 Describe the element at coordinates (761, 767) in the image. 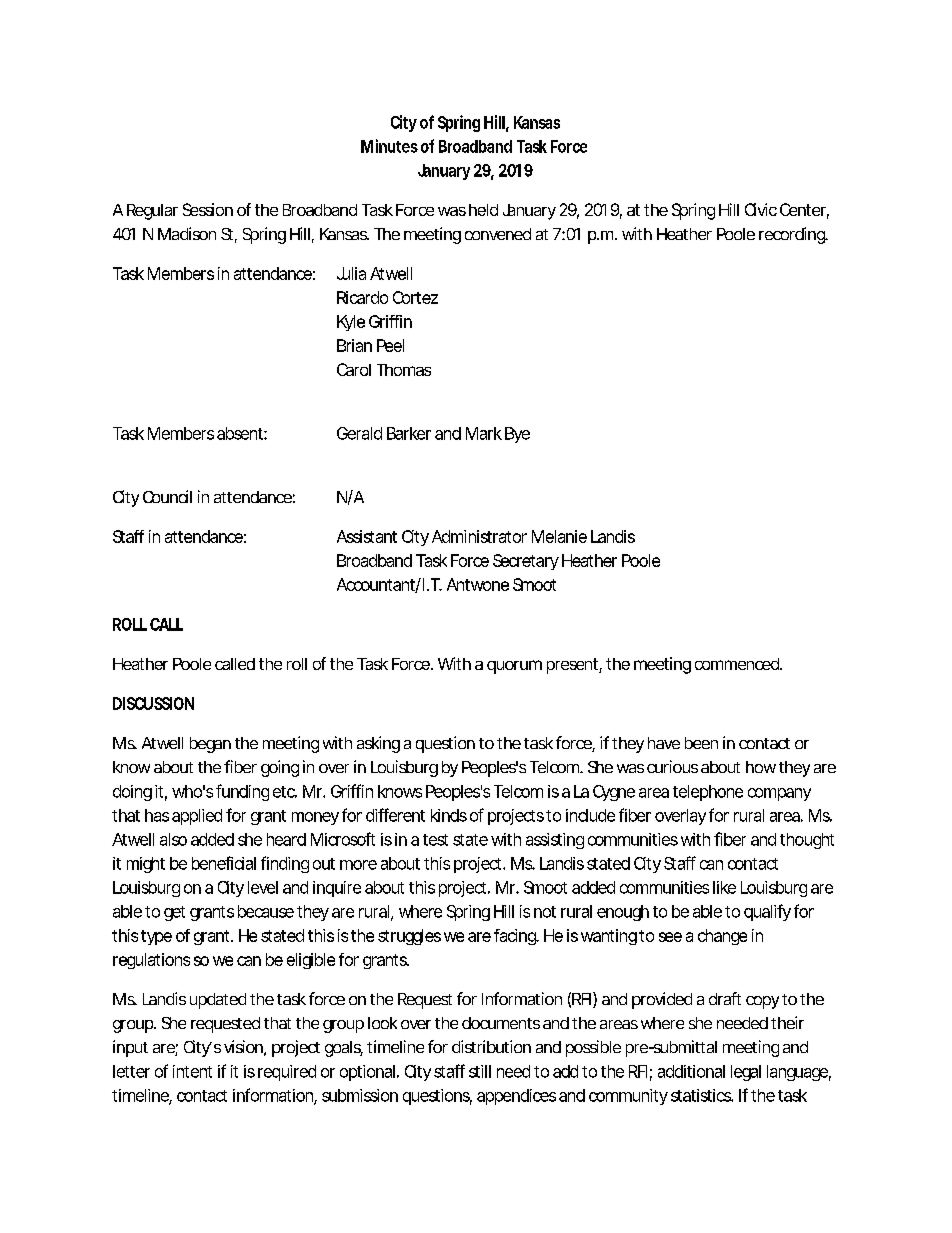

I see `how` at that location.
